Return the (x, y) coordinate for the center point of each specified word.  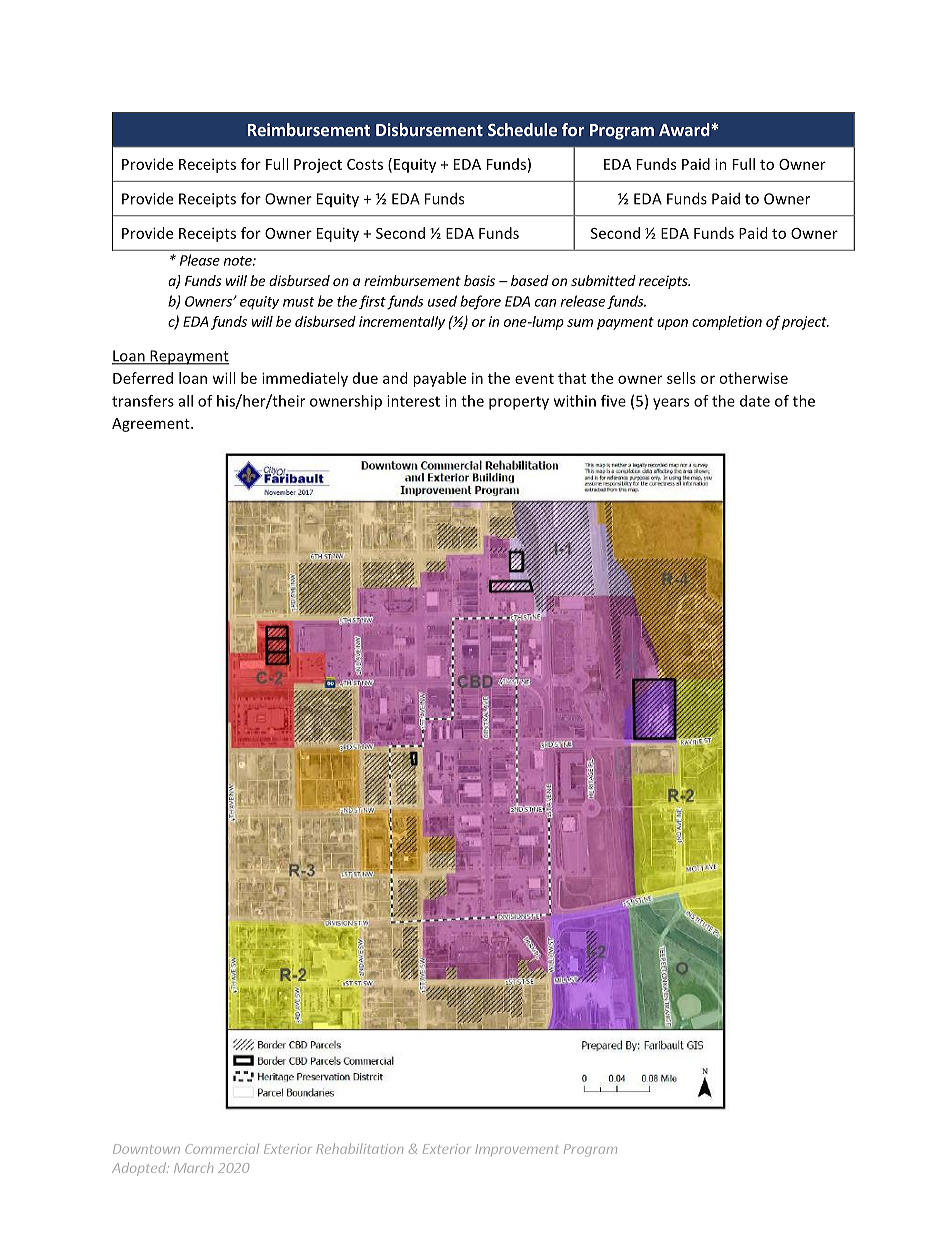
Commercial (222, 1149)
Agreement (152, 425)
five (613, 401)
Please (200, 260)
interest (413, 401)
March (193, 1167)
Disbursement (429, 129)
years (671, 404)
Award (685, 129)
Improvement (516, 1150)
